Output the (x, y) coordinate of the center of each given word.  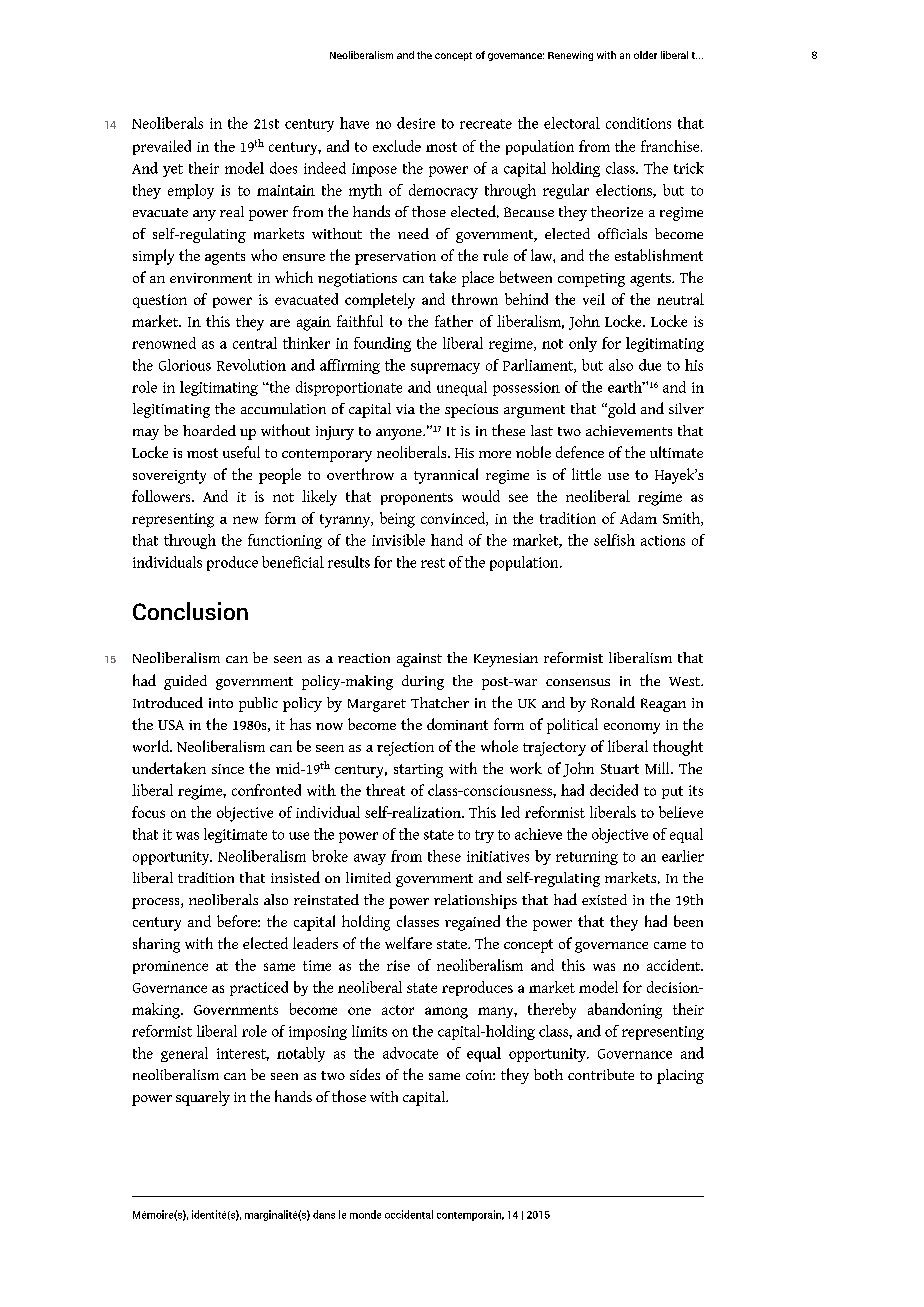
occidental (409, 1214)
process (157, 903)
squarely (203, 1098)
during (423, 682)
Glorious (185, 365)
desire (416, 123)
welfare (408, 943)
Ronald (613, 702)
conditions (638, 123)
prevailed (162, 147)
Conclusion (190, 611)
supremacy (445, 368)
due (650, 365)
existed (604, 899)
